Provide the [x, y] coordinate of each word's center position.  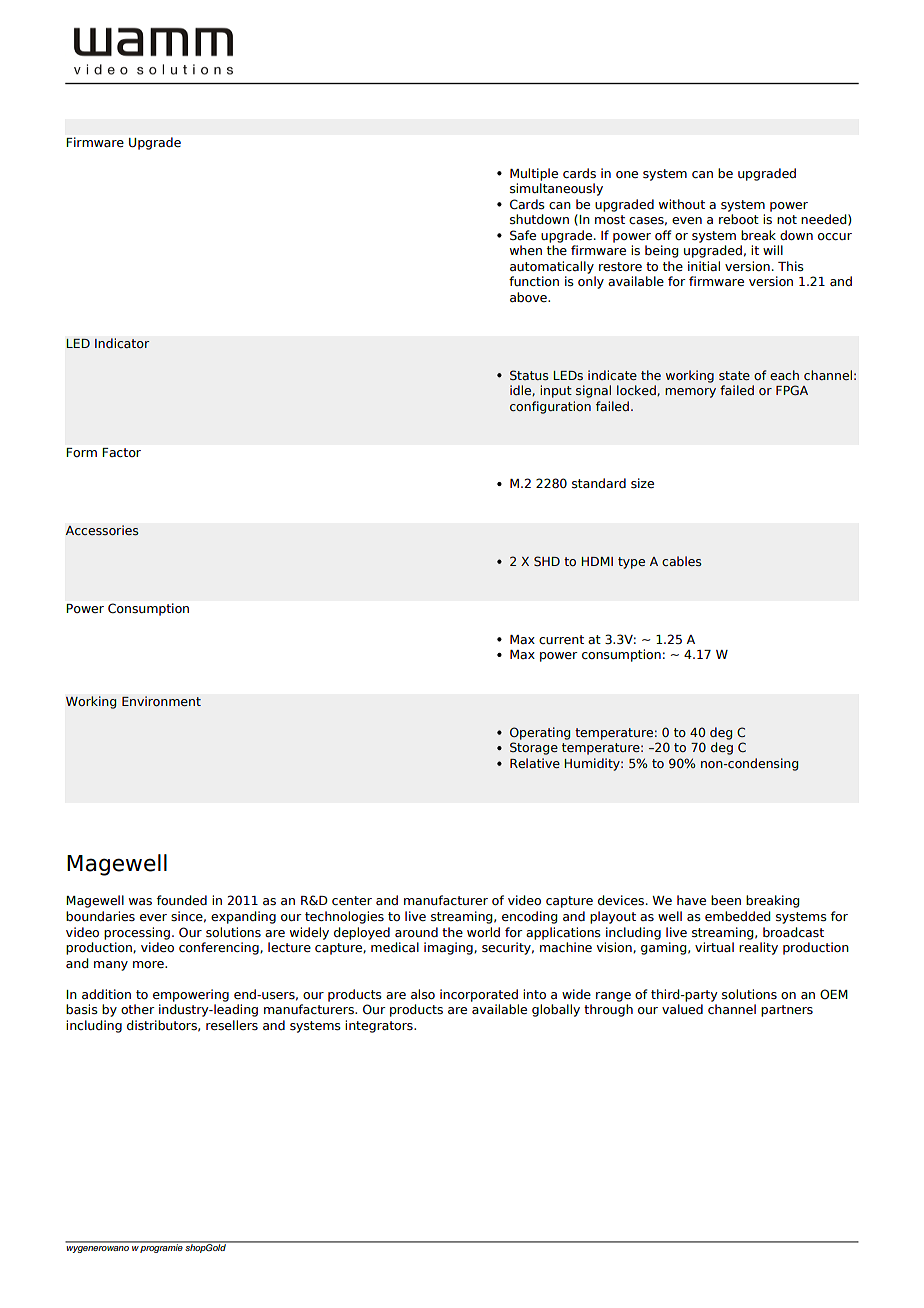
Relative [535, 763]
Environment [161, 701]
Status [529, 375]
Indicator [122, 343]
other [138, 1009]
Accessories [102, 530]
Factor [121, 452]
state [734, 375]
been [726, 900]
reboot [739, 219]
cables [682, 561]
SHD [547, 561]
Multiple [534, 174]
